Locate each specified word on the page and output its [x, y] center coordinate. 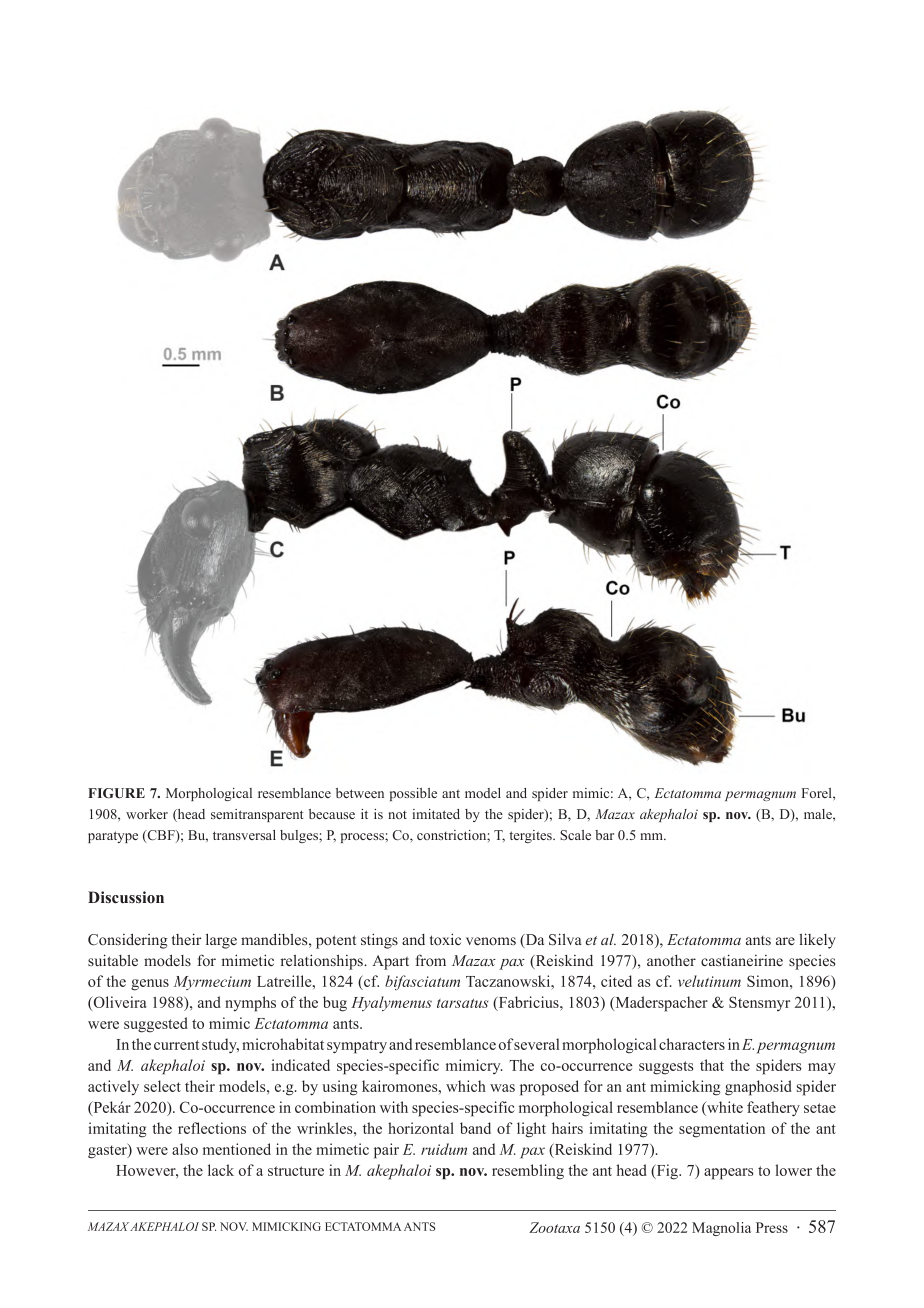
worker [147, 814]
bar [604, 835]
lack [221, 1170]
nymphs [250, 1004]
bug [335, 1004]
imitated [436, 814]
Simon [769, 981]
